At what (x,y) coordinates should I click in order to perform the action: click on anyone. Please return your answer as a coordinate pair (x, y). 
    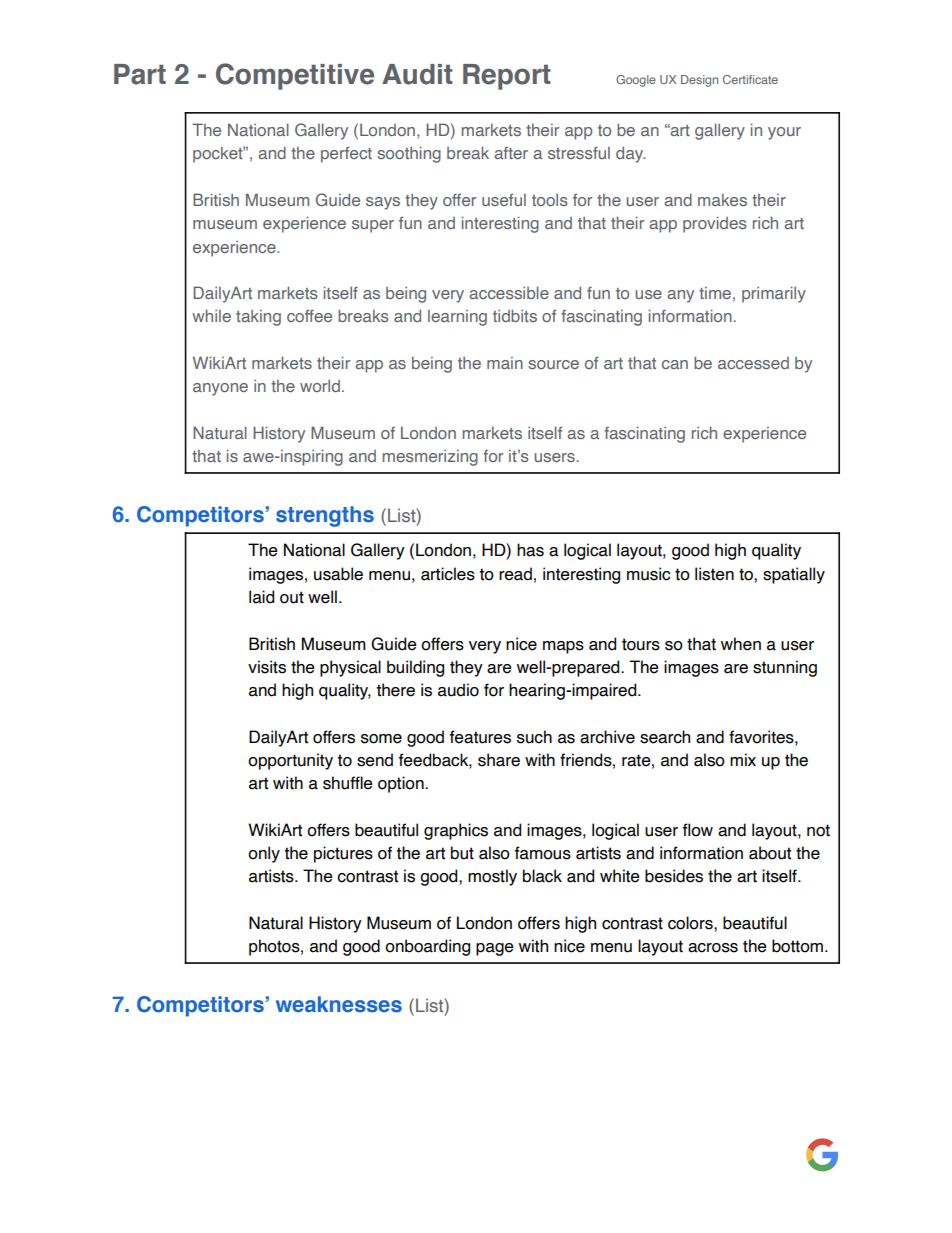
    Looking at the image, I should click on (220, 389).
